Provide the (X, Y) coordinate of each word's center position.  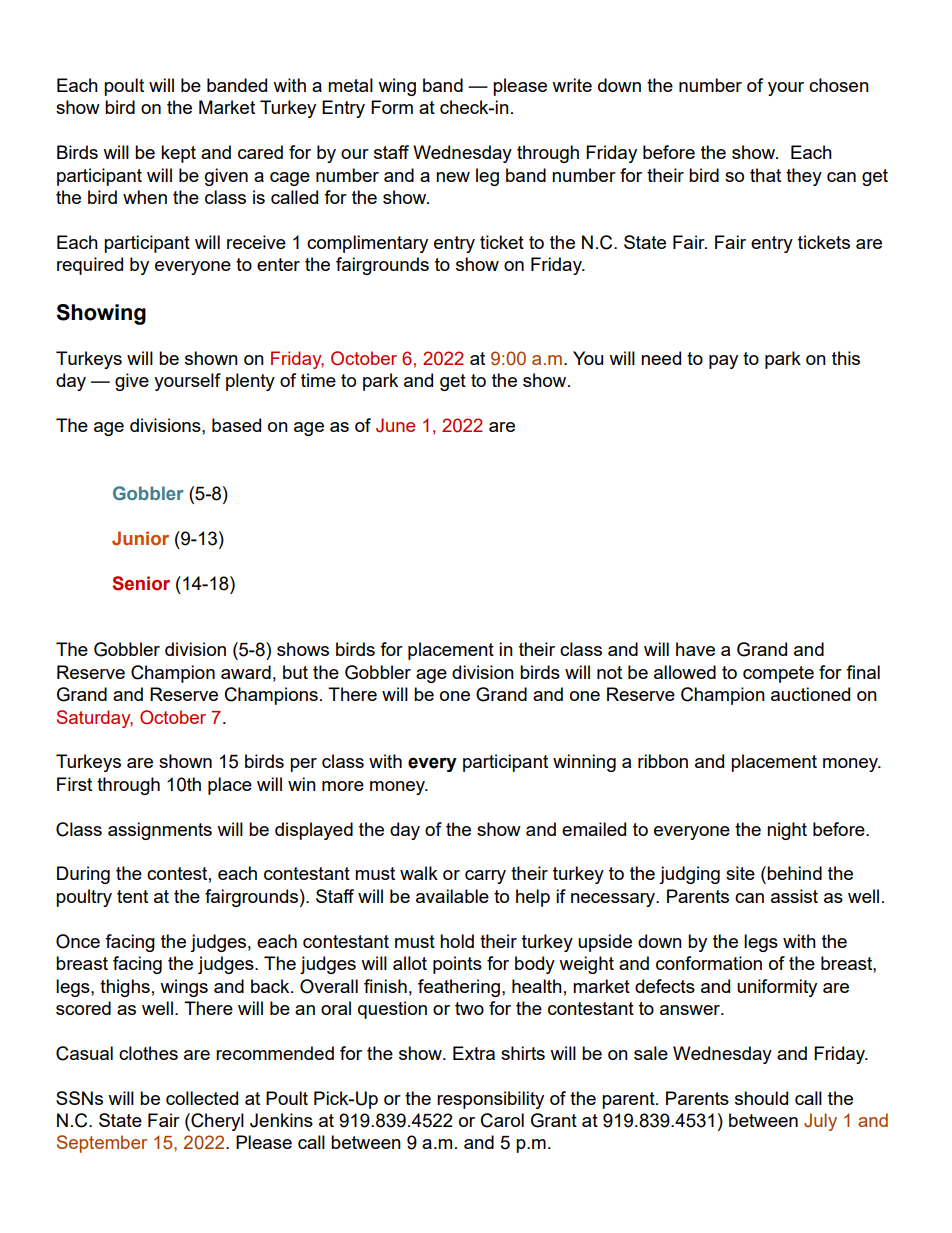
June (395, 425)
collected (202, 1098)
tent (132, 896)
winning (584, 763)
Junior (140, 538)
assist (794, 896)
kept (178, 154)
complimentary (367, 244)
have (695, 649)
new (453, 177)
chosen (839, 85)
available (452, 896)
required (90, 266)
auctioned (810, 694)
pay (723, 362)
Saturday (95, 719)
